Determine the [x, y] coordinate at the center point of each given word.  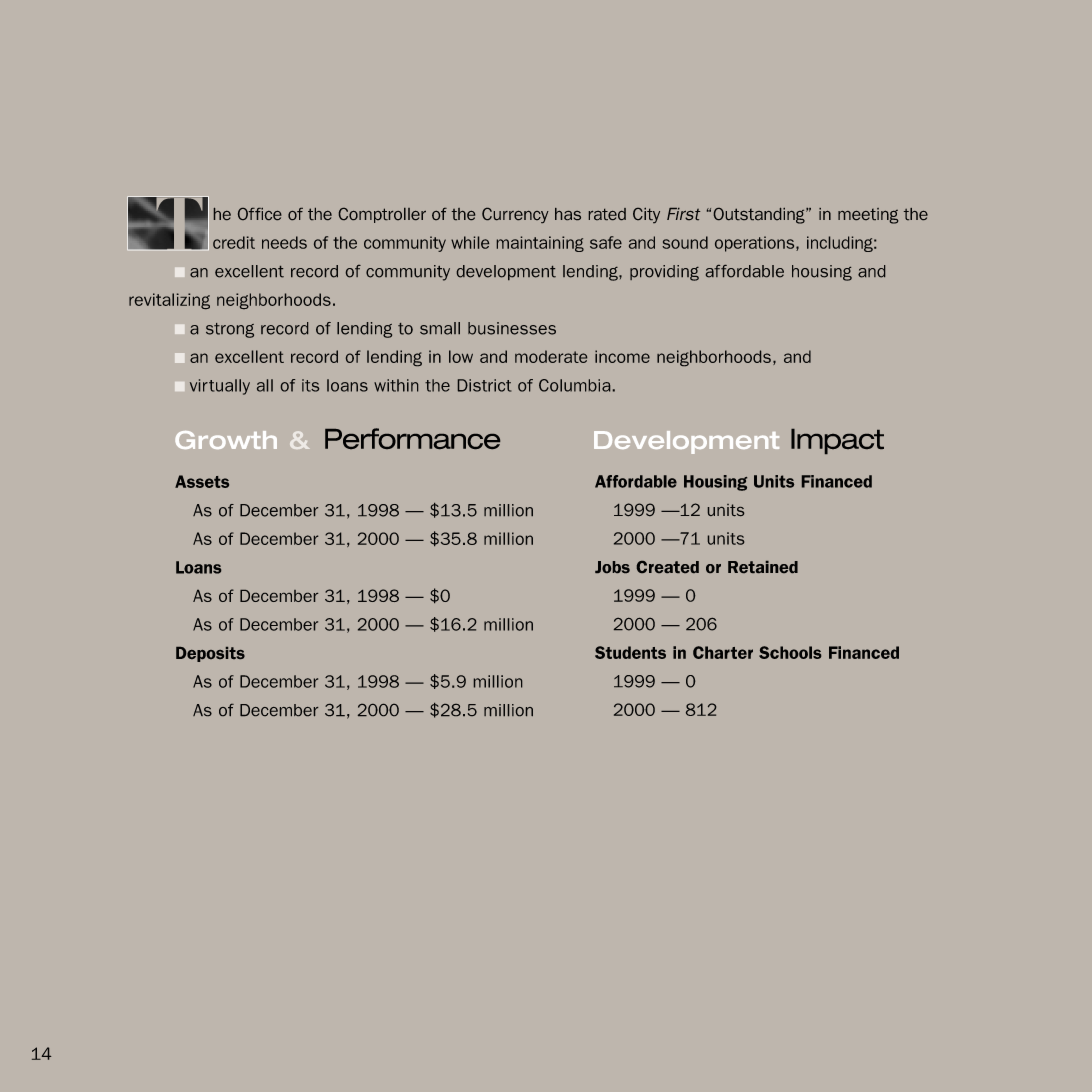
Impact [837, 441]
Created [668, 567]
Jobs [612, 567]
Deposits [210, 654]
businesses [512, 328]
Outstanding [760, 216]
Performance [412, 438]
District [484, 385]
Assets [202, 481]
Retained [763, 567]
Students [630, 652]
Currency [515, 215]
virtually [220, 387]
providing [664, 273]
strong [230, 330]
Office [260, 214]
